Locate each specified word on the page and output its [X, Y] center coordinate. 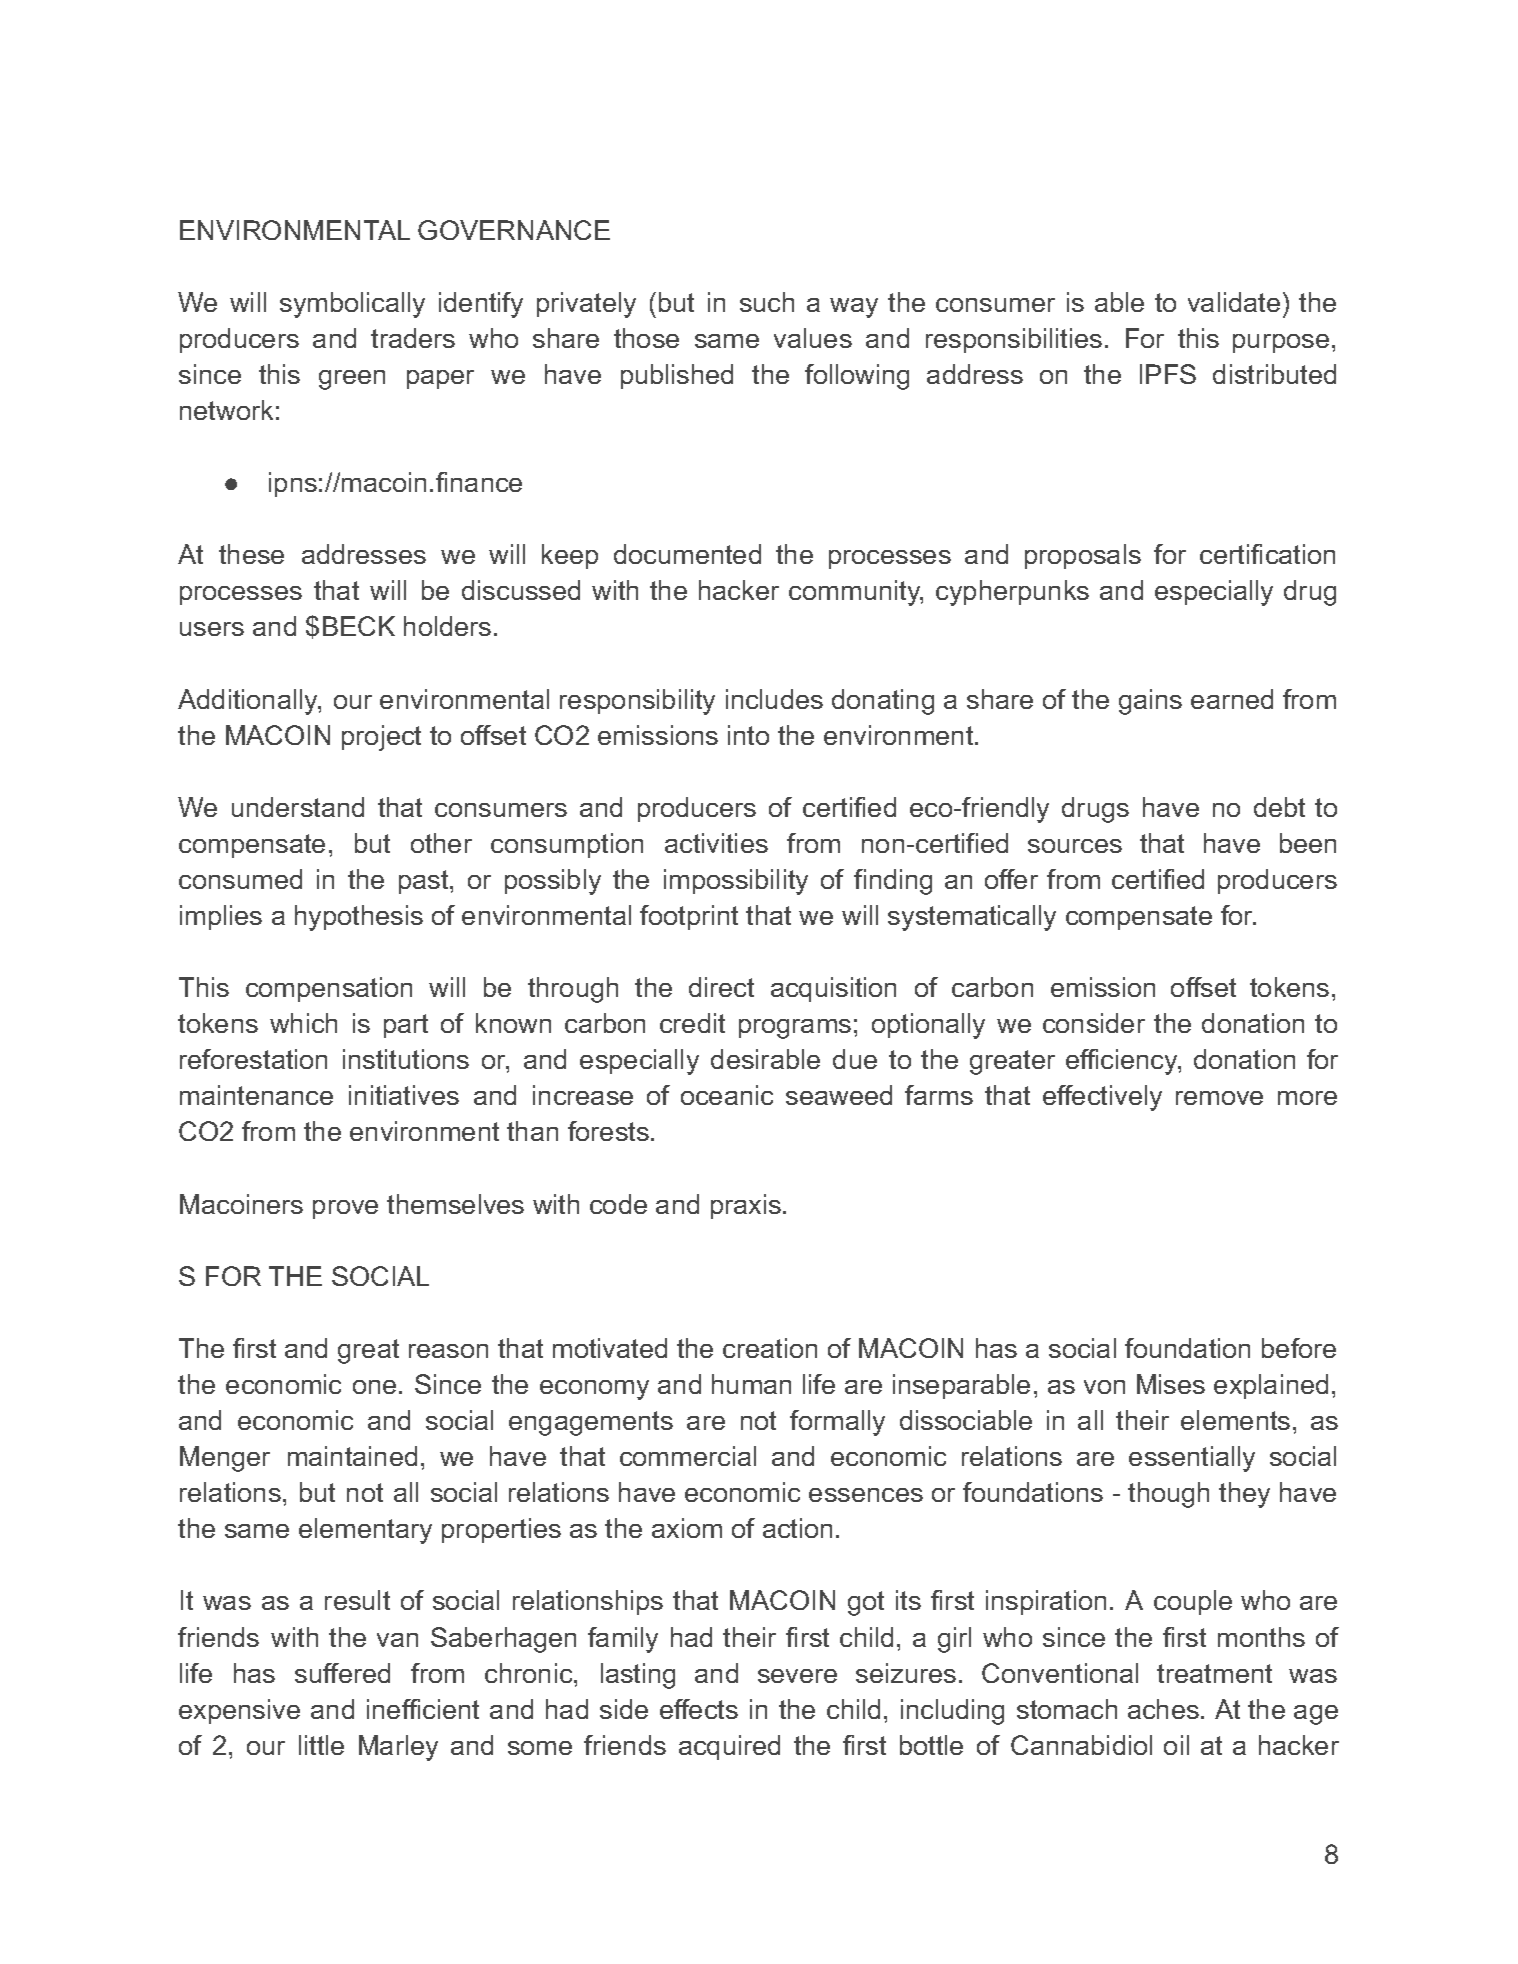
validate [1234, 302]
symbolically [352, 305]
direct [721, 987]
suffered [342, 1673]
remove [1219, 1098]
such [767, 302]
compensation [329, 989]
